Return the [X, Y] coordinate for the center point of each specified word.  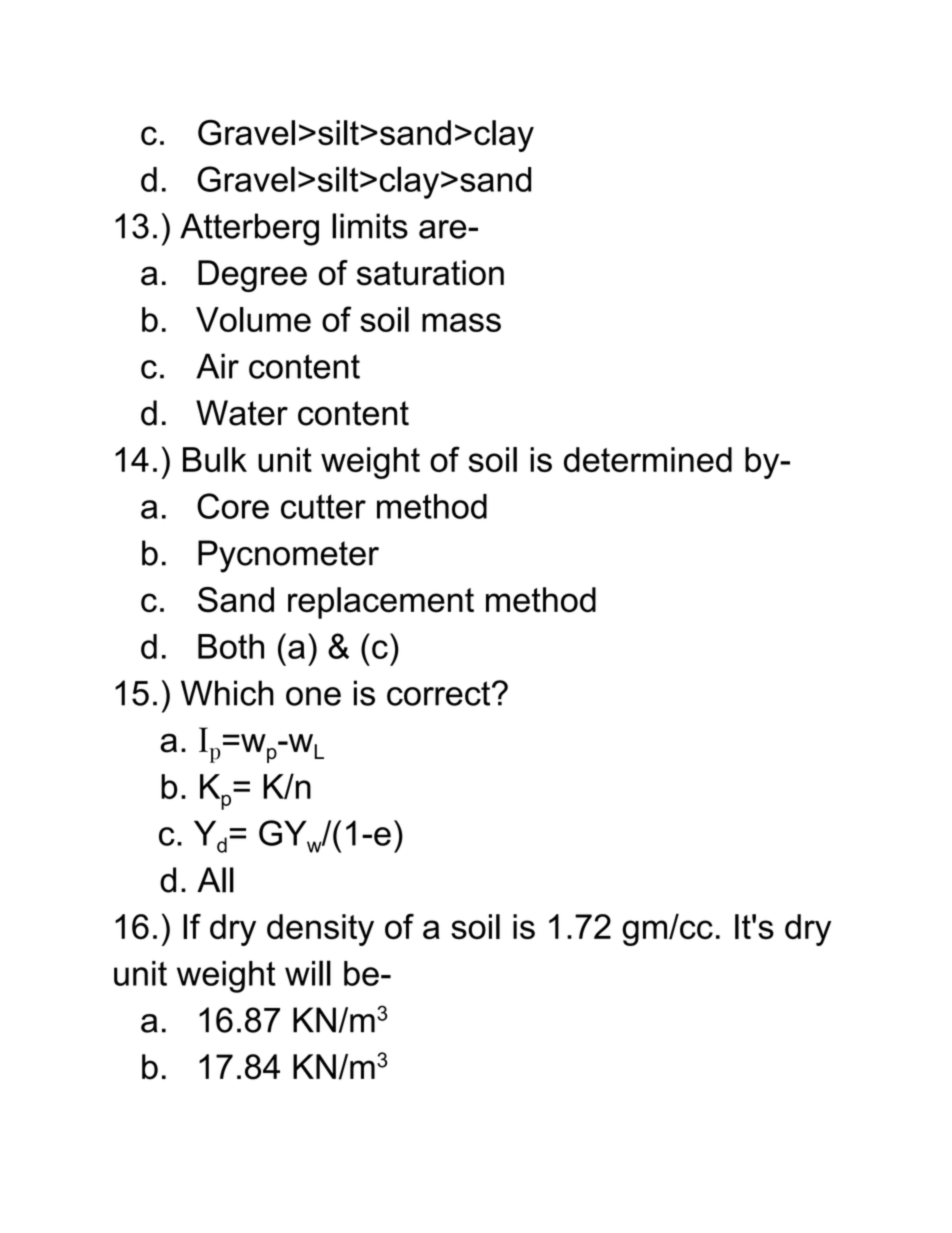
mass [461, 322]
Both [231, 646]
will [308, 973]
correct [440, 693]
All [215, 880]
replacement [381, 603]
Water [242, 413]
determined [648, 459]
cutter [323, 506]
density [320, 930]
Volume [253, 319]
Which [227, 693]
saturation [430, 273]
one [313, 696]
